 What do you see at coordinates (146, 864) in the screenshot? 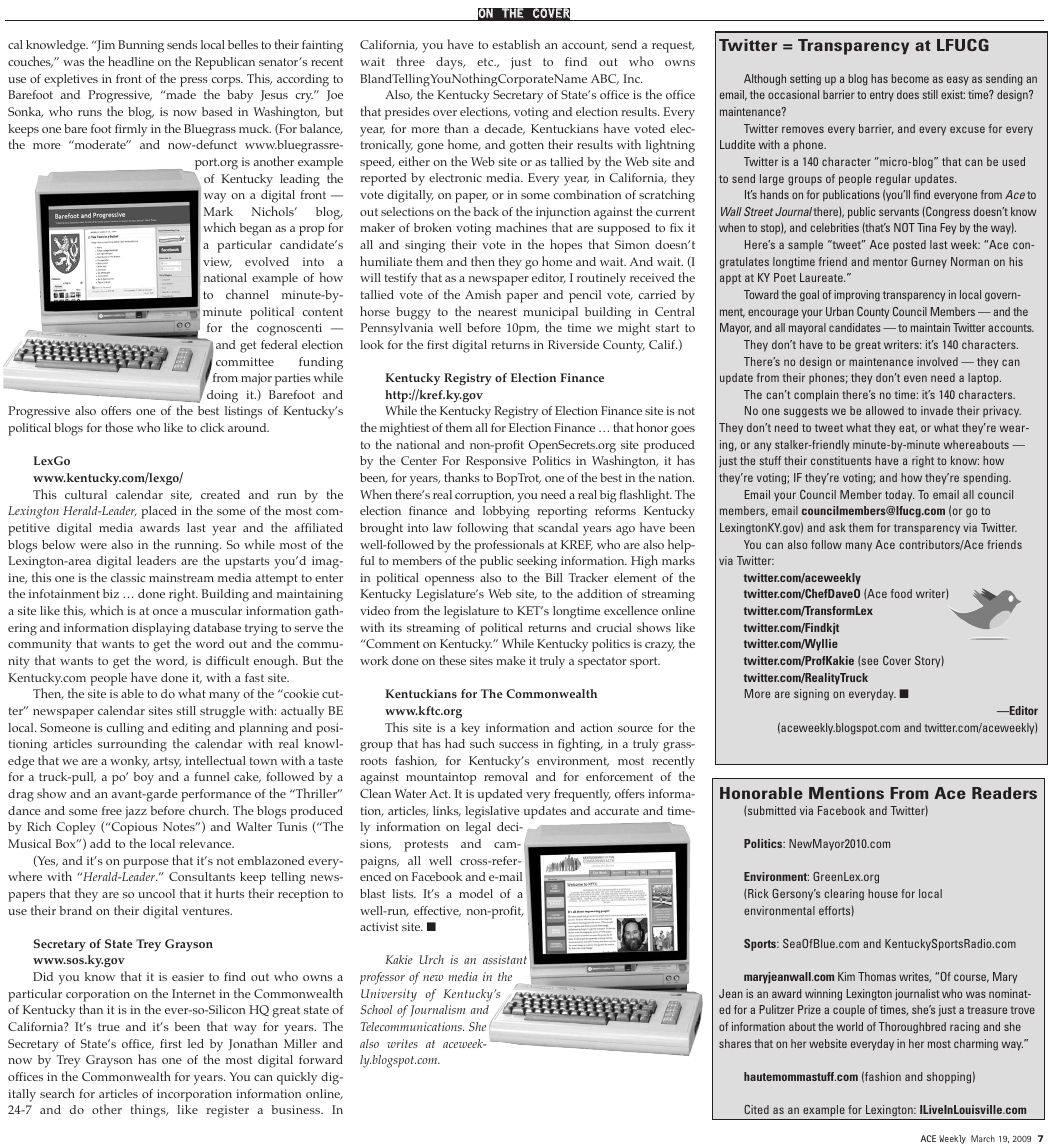
I see `purpose` at bounding box center [146, 864].
